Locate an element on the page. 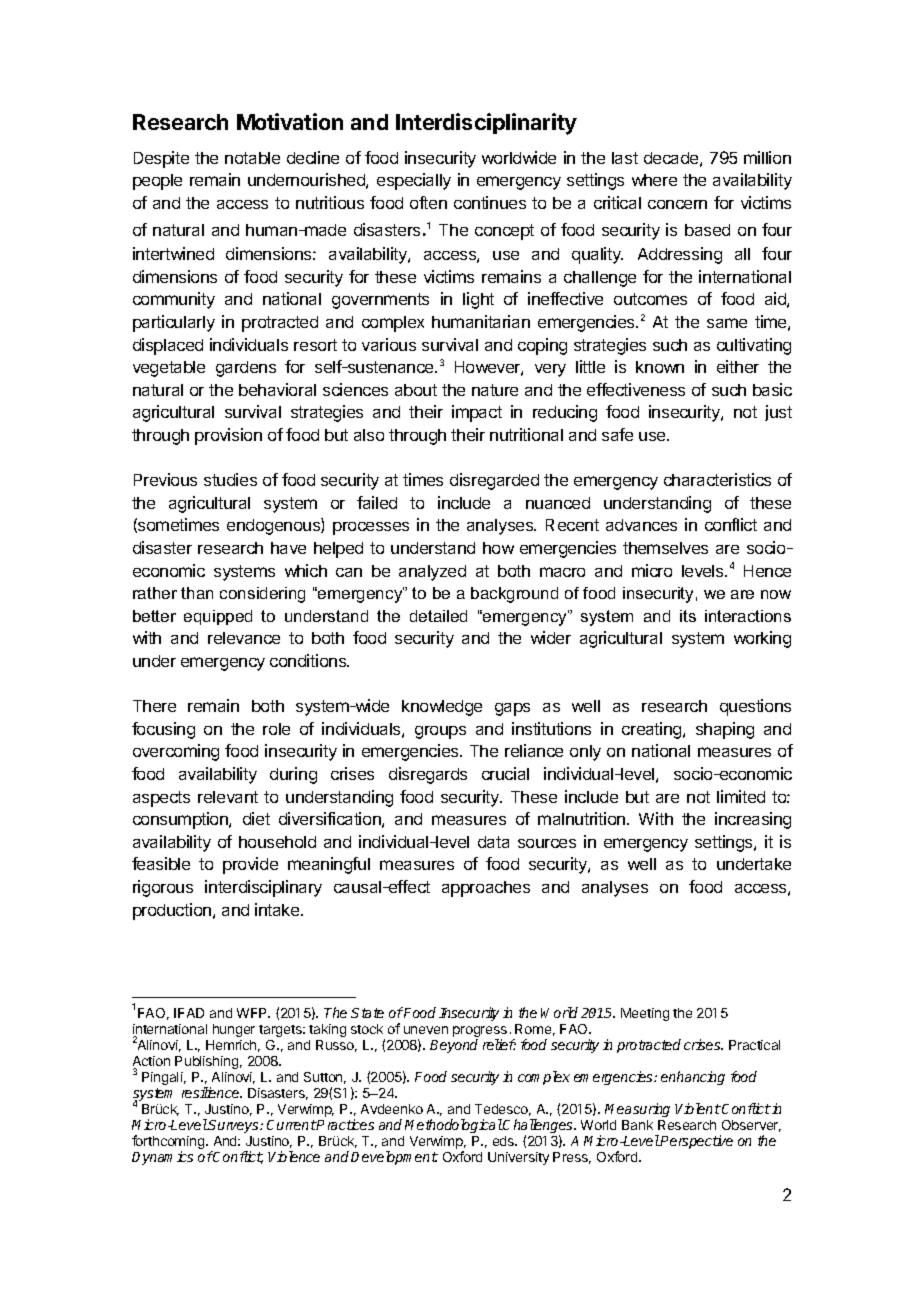  where is located at coordinates (654, 180).
